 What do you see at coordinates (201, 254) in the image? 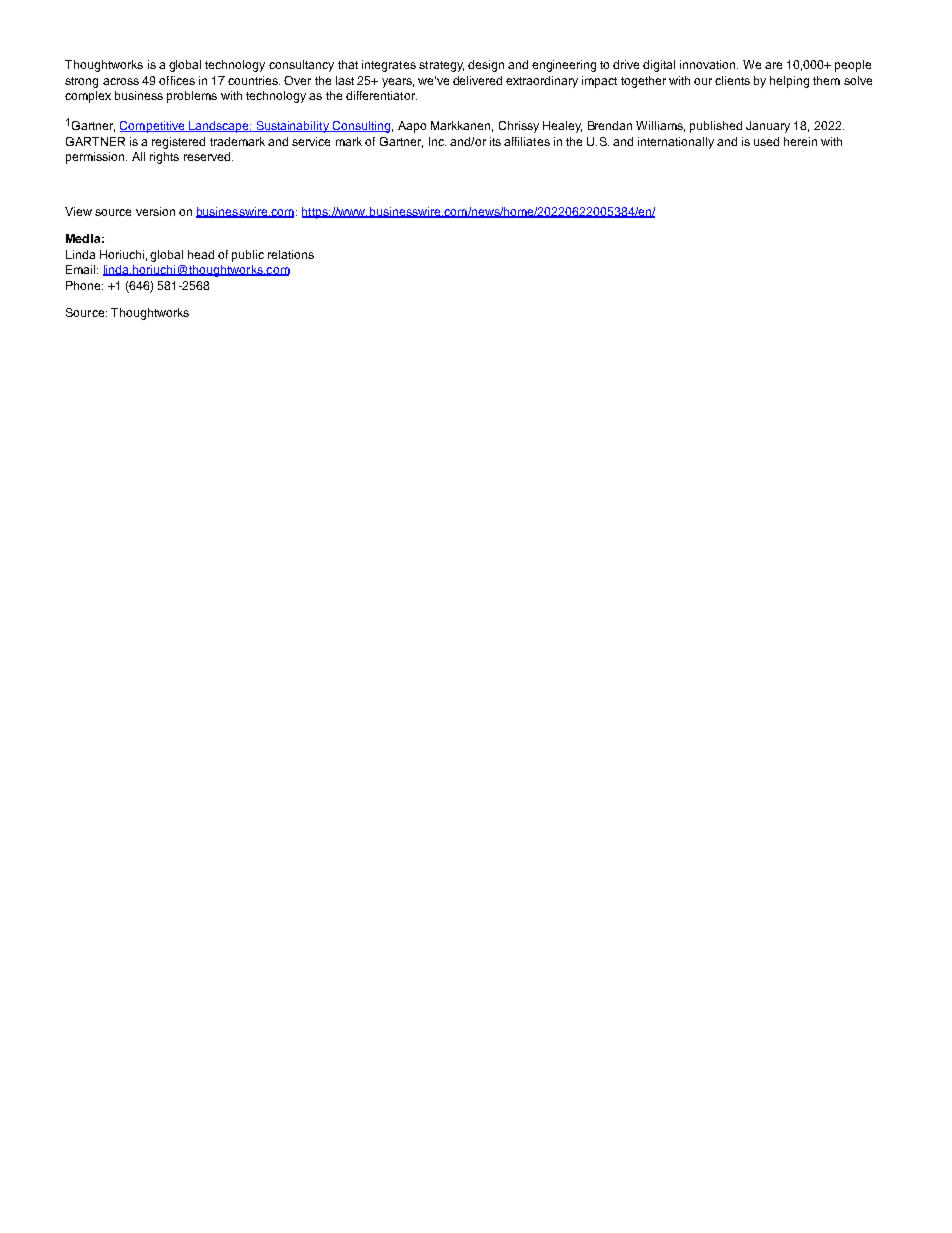
I see `head` at bounding box center [201, 254].
